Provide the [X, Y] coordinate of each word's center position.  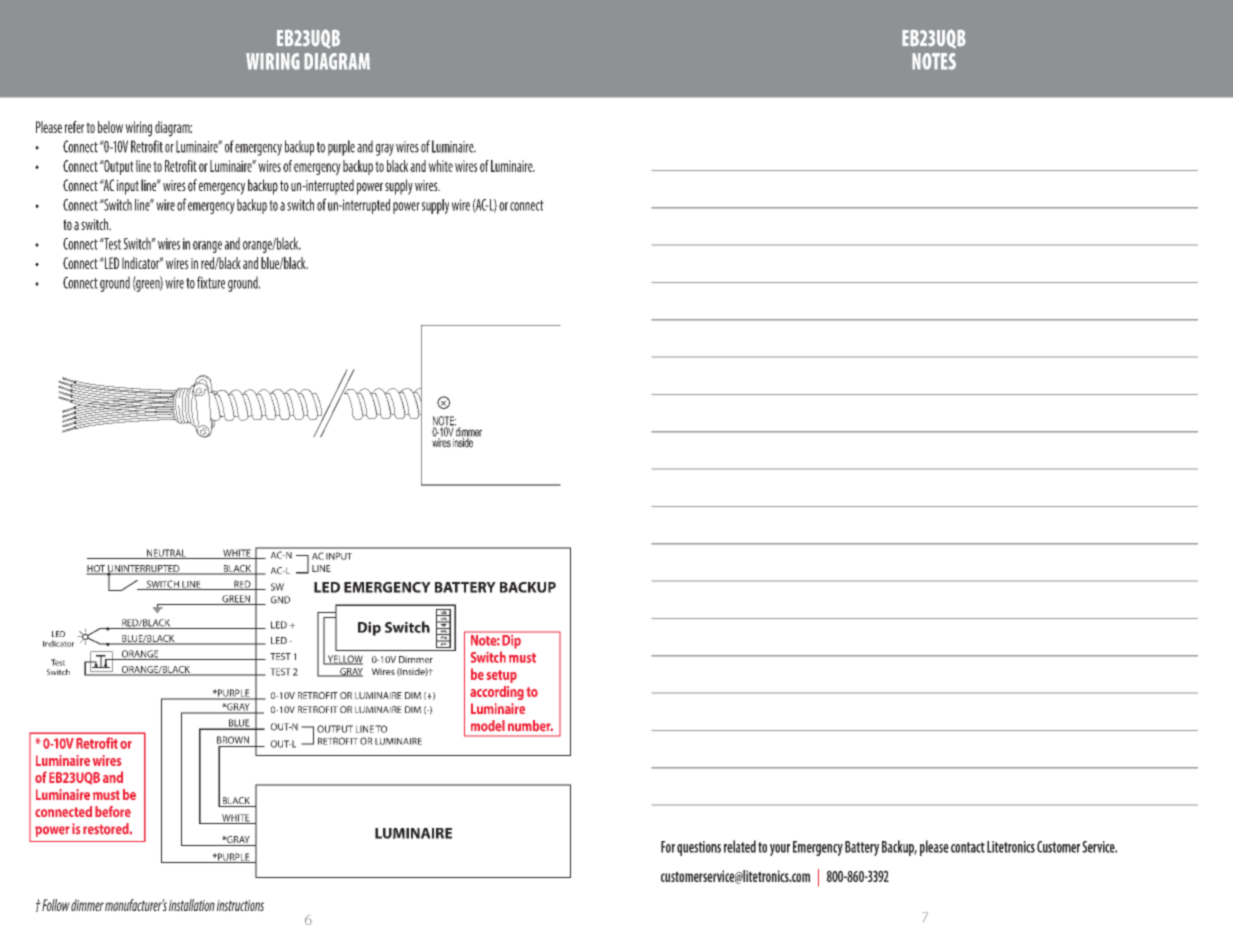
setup [501, 676]
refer [74, 127]
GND [280, 600]
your [780, 850]
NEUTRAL [166, 554]
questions [699, 848]
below [110, 127]
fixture [211, 282]
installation [192, 905]
